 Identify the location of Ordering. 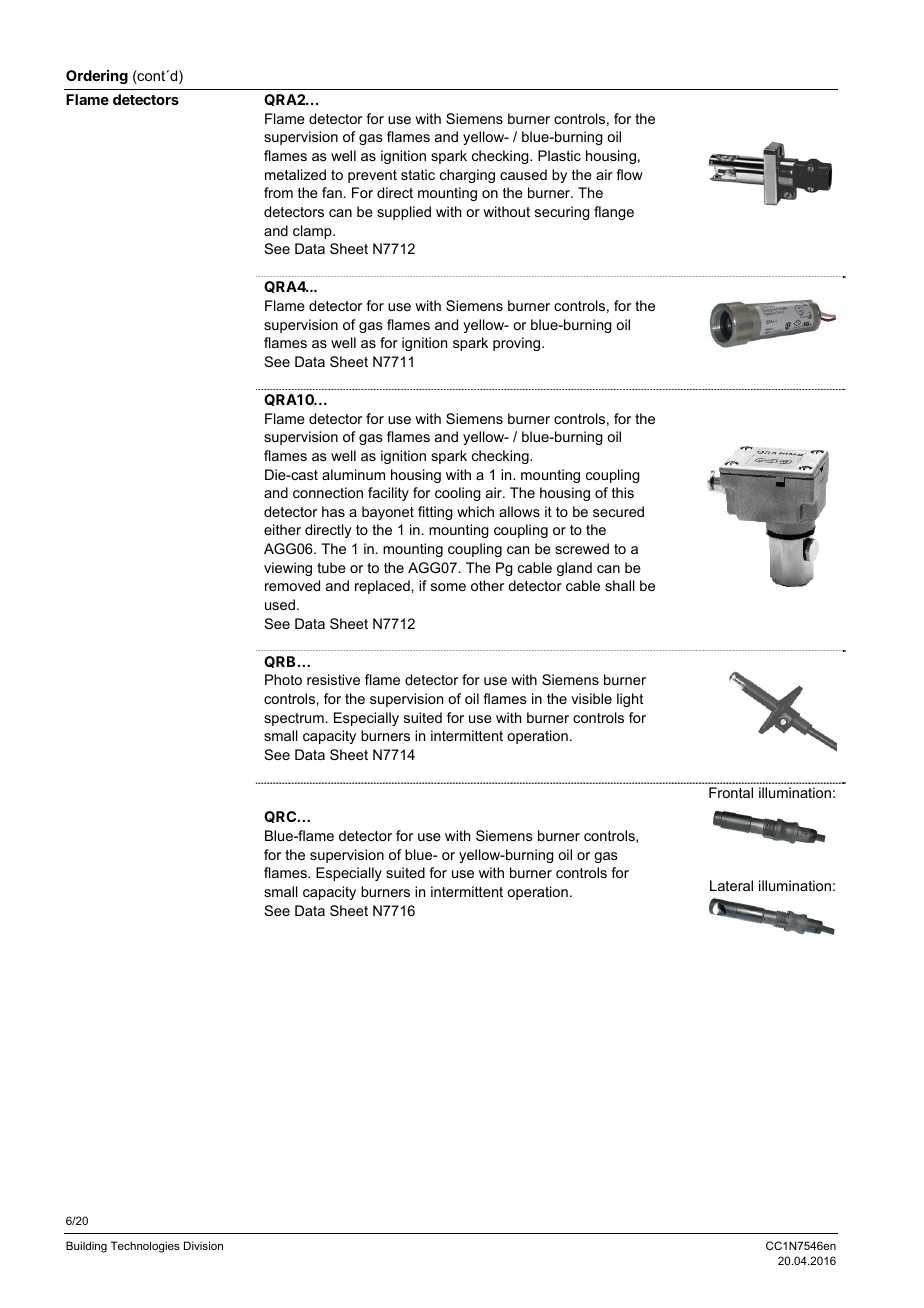
(97, 77).
